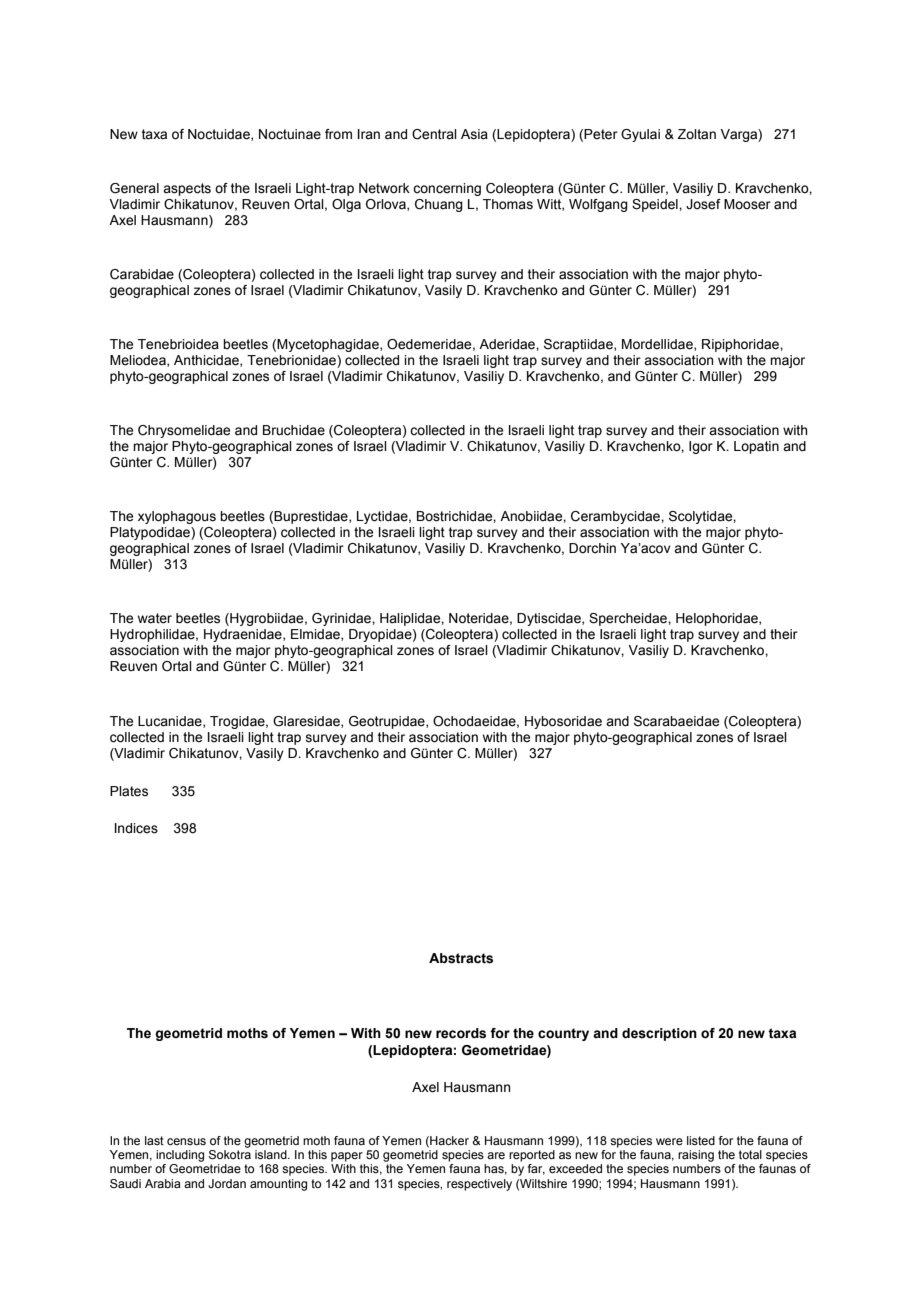 The image size is (924, 1308). Describe the element at coordinates (659, 1034) in the screenshot. I see `description` at that location.
